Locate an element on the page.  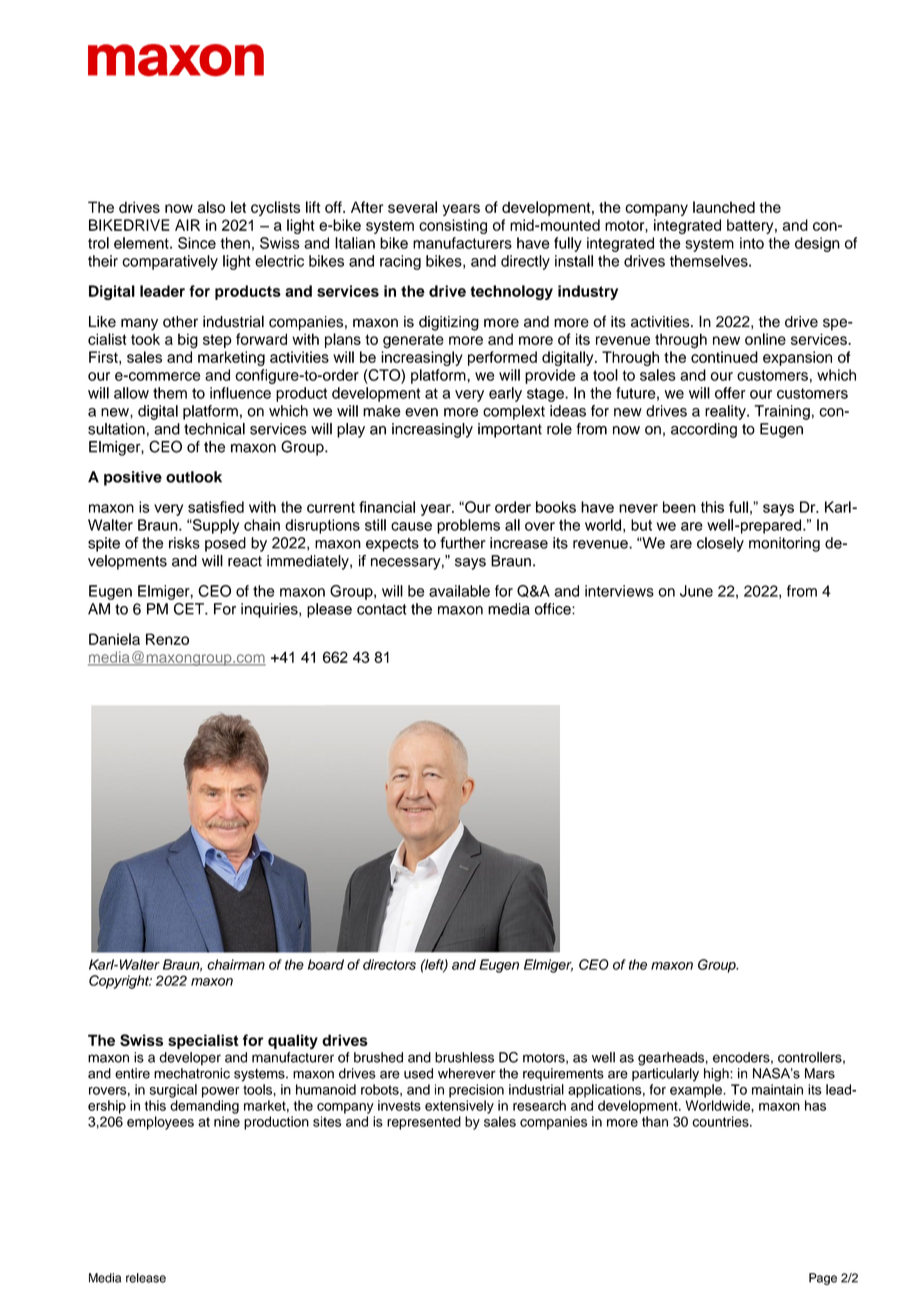
closely is located at coordinates (720, 544).
